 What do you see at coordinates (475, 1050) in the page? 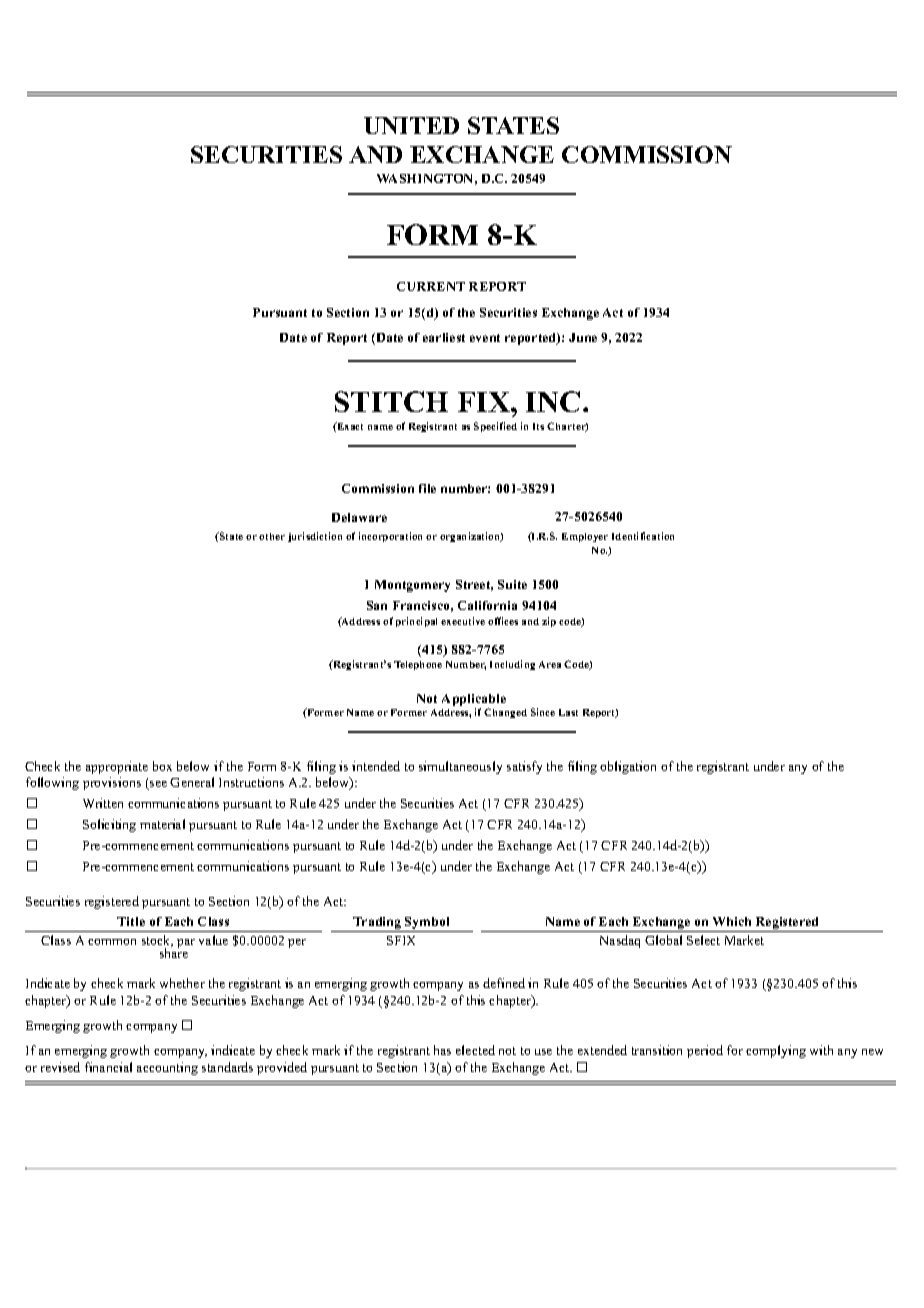
I see `elected` at bounding box center [475, 1050].
